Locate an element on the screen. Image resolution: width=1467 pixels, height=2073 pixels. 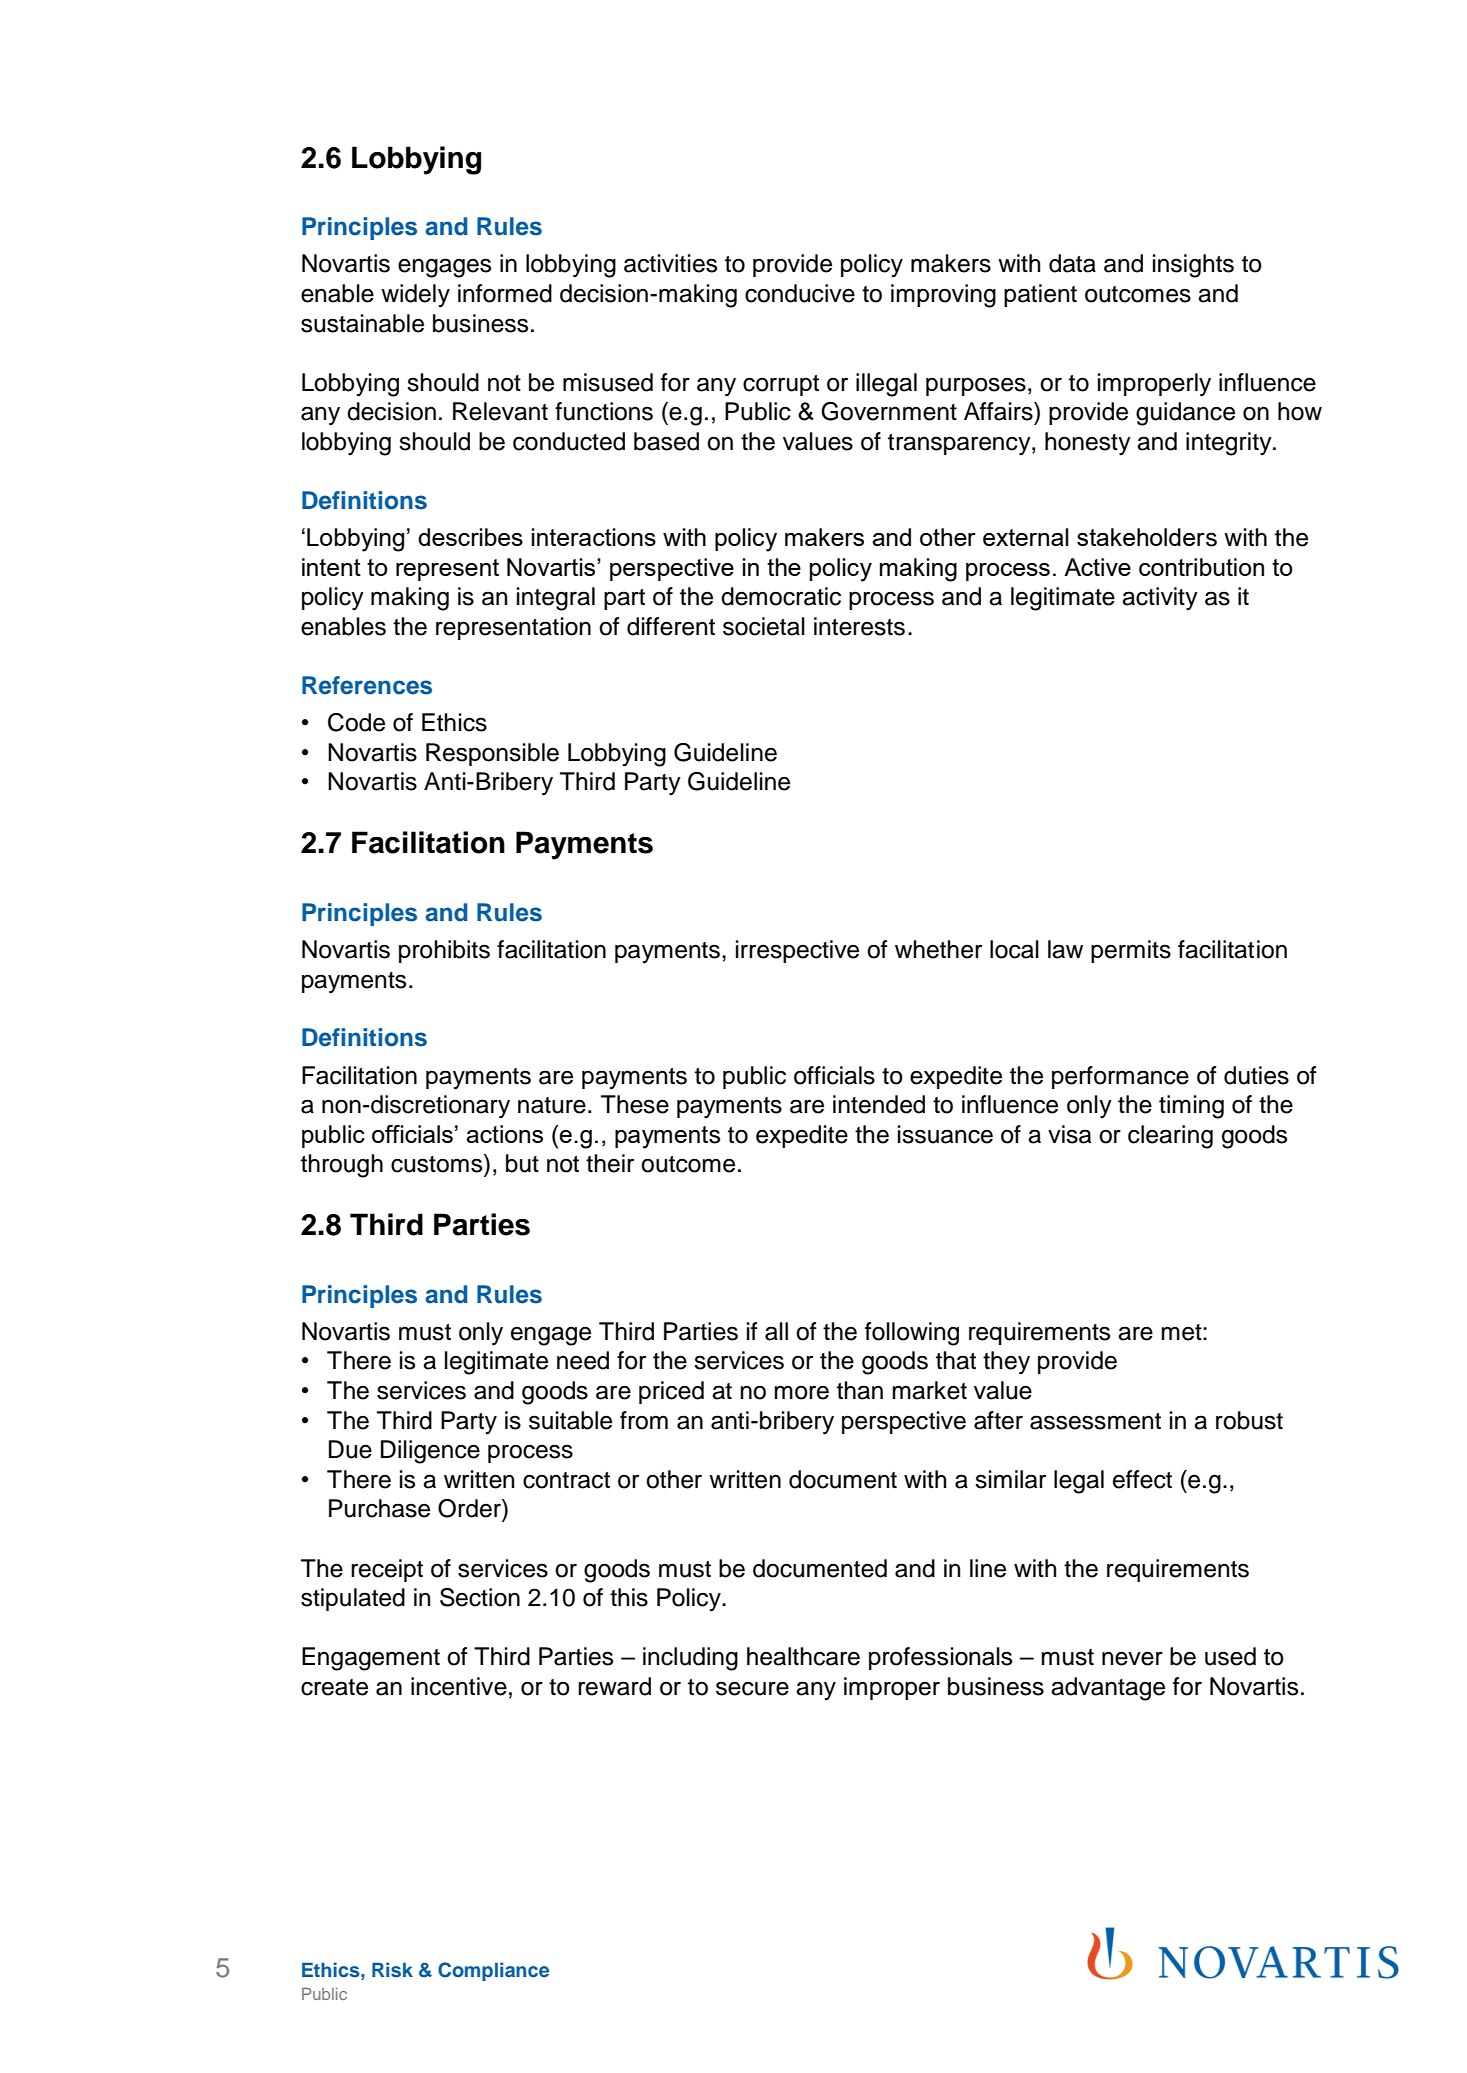
conducive is located at coordinates (800, 293).
